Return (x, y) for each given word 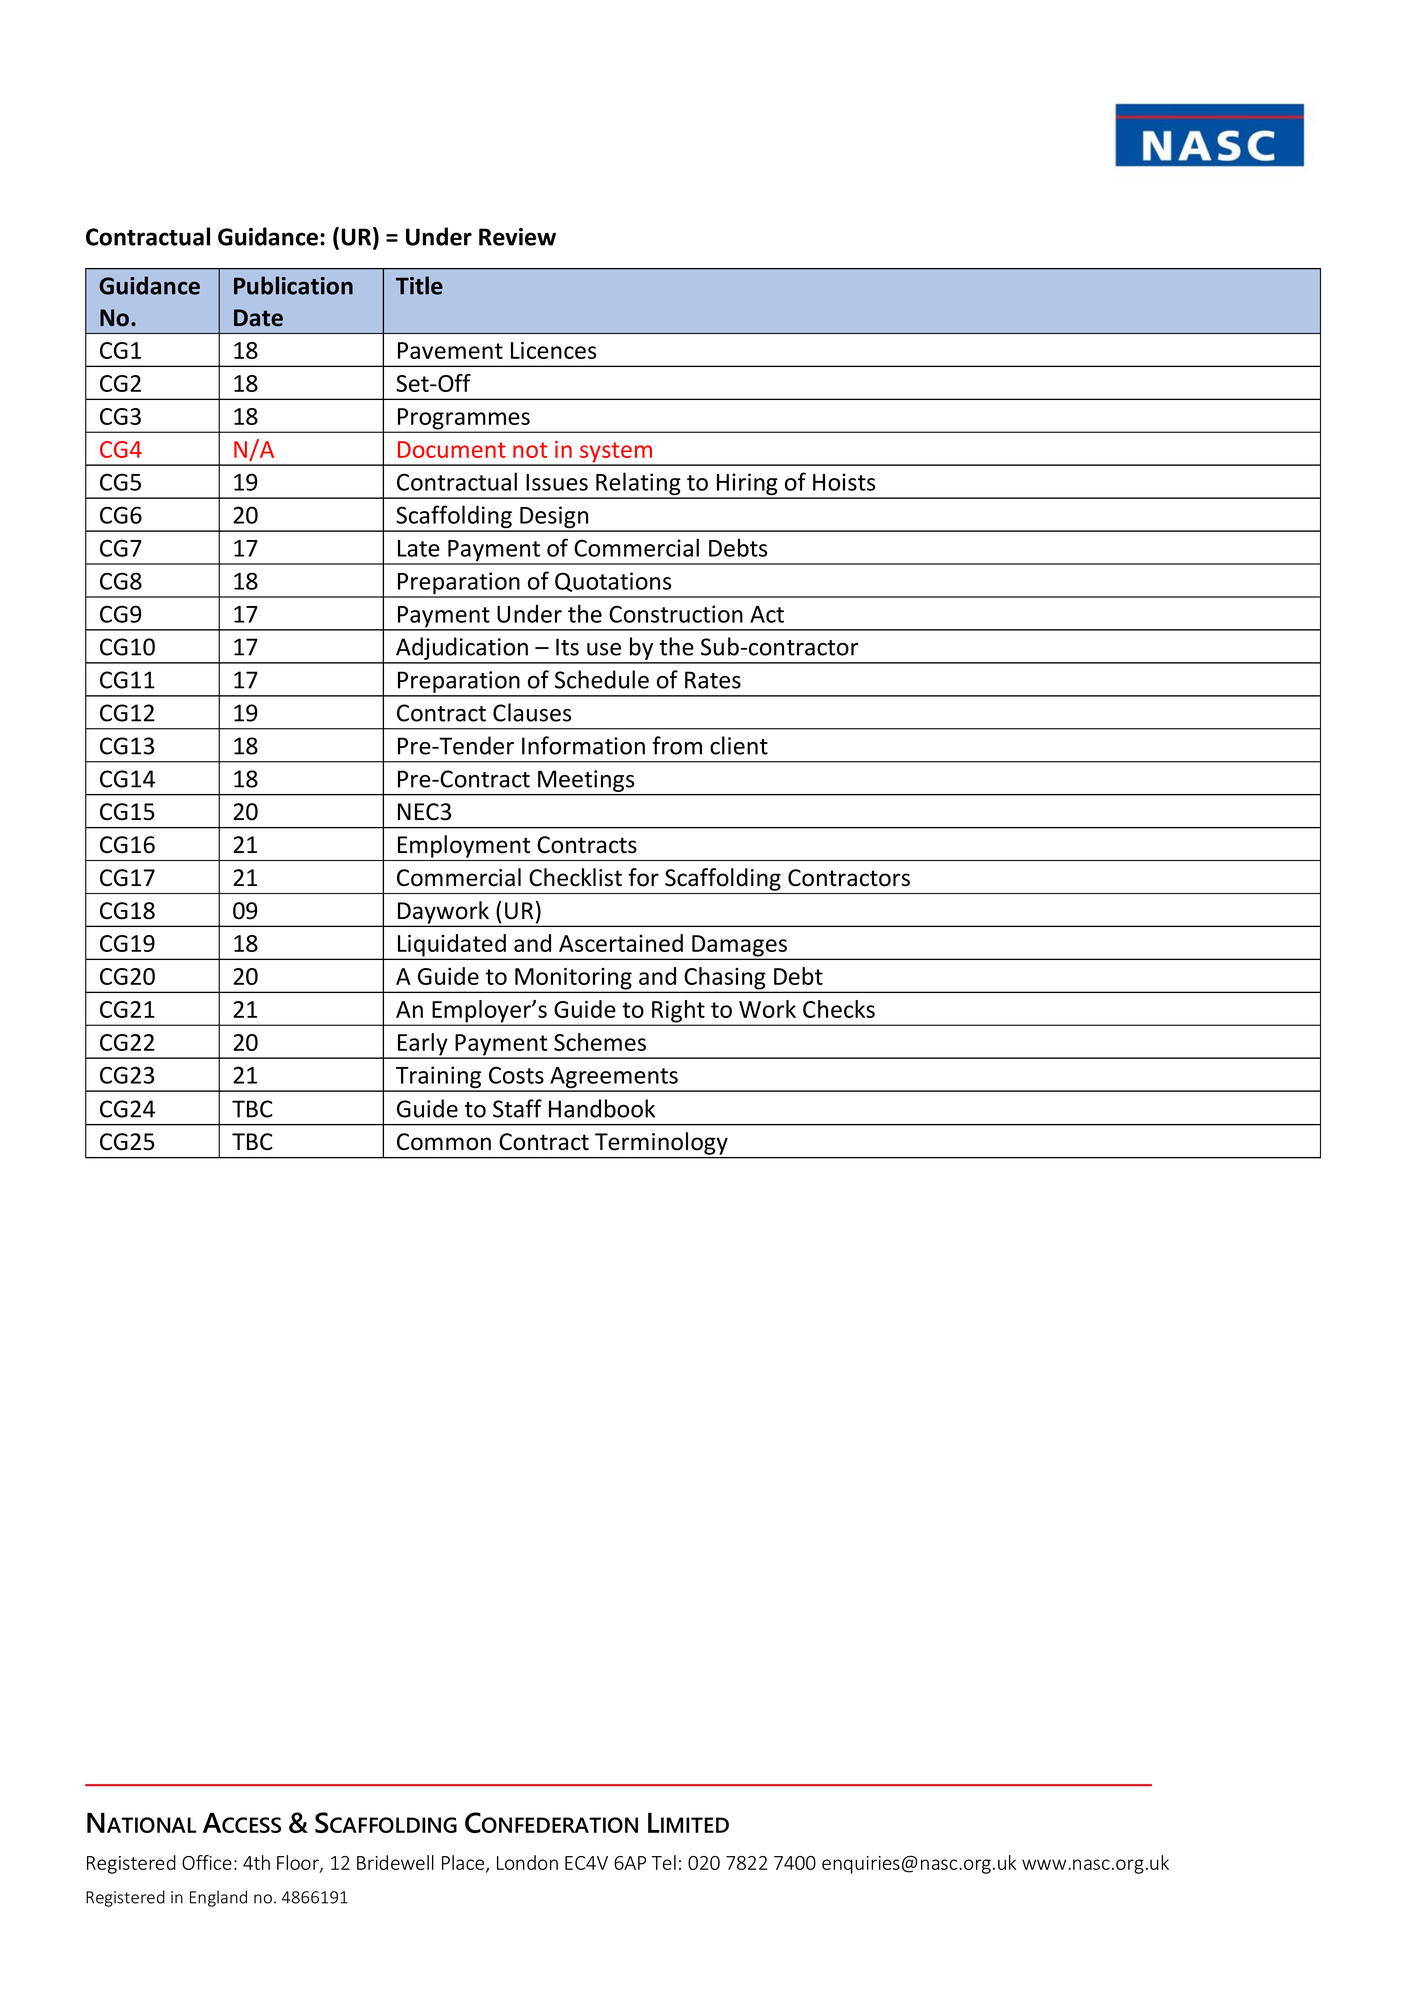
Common (444, 1142)
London (527, 1862)
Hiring (747, 485)
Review (517, 237)
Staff (517, 1108)
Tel (663, 1862)
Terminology (661, 1143)
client (739, 745)
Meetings (586, 781)
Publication (293, 285)
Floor (299, 1863)
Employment (464, 846)
